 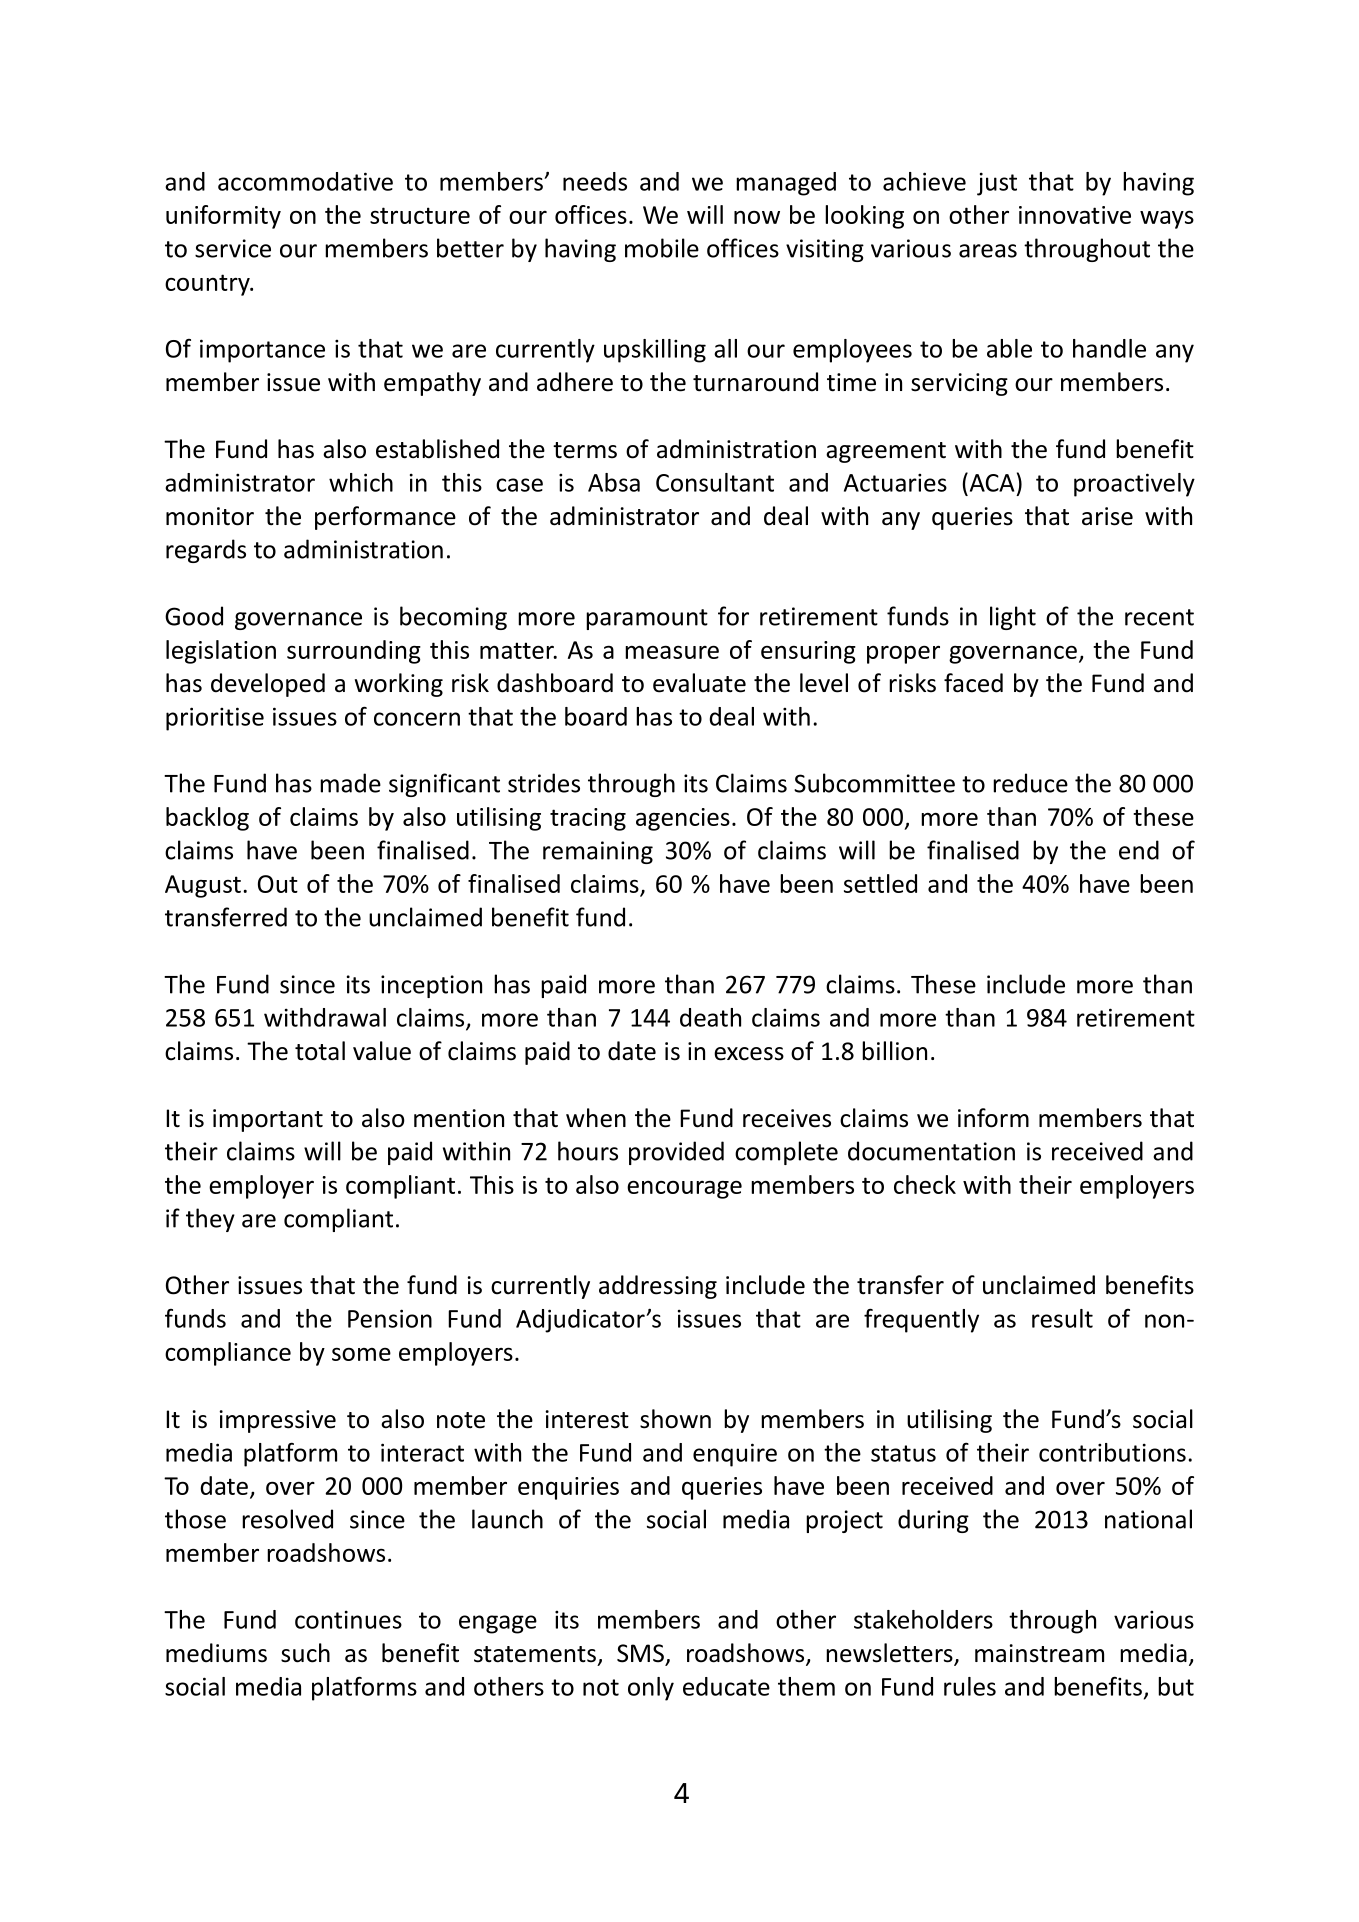 I want to click on excess, so click(x=749, y=1054).
